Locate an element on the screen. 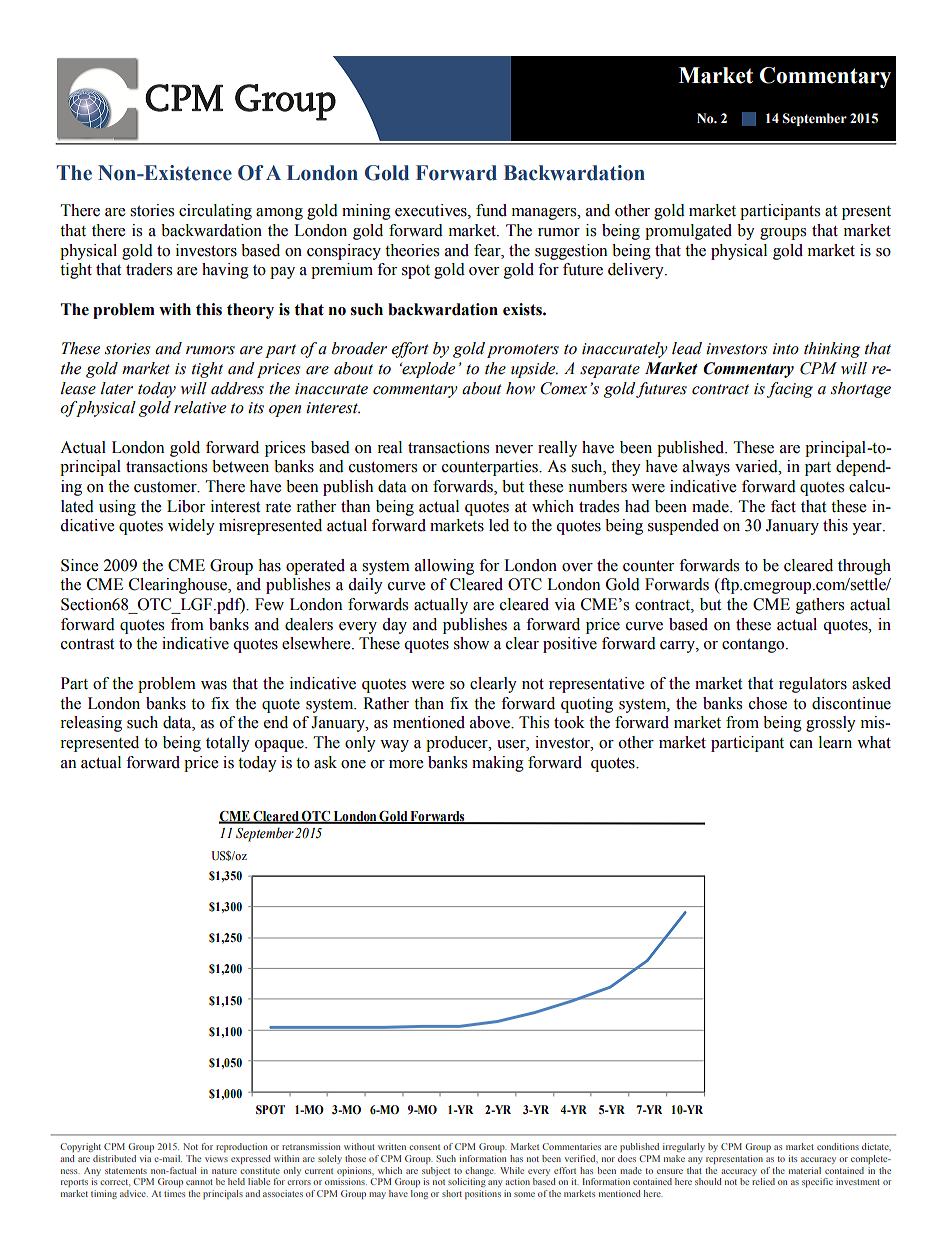 This screenshot has height=1233, width=952. learn is located at coordinates (835, 742).
